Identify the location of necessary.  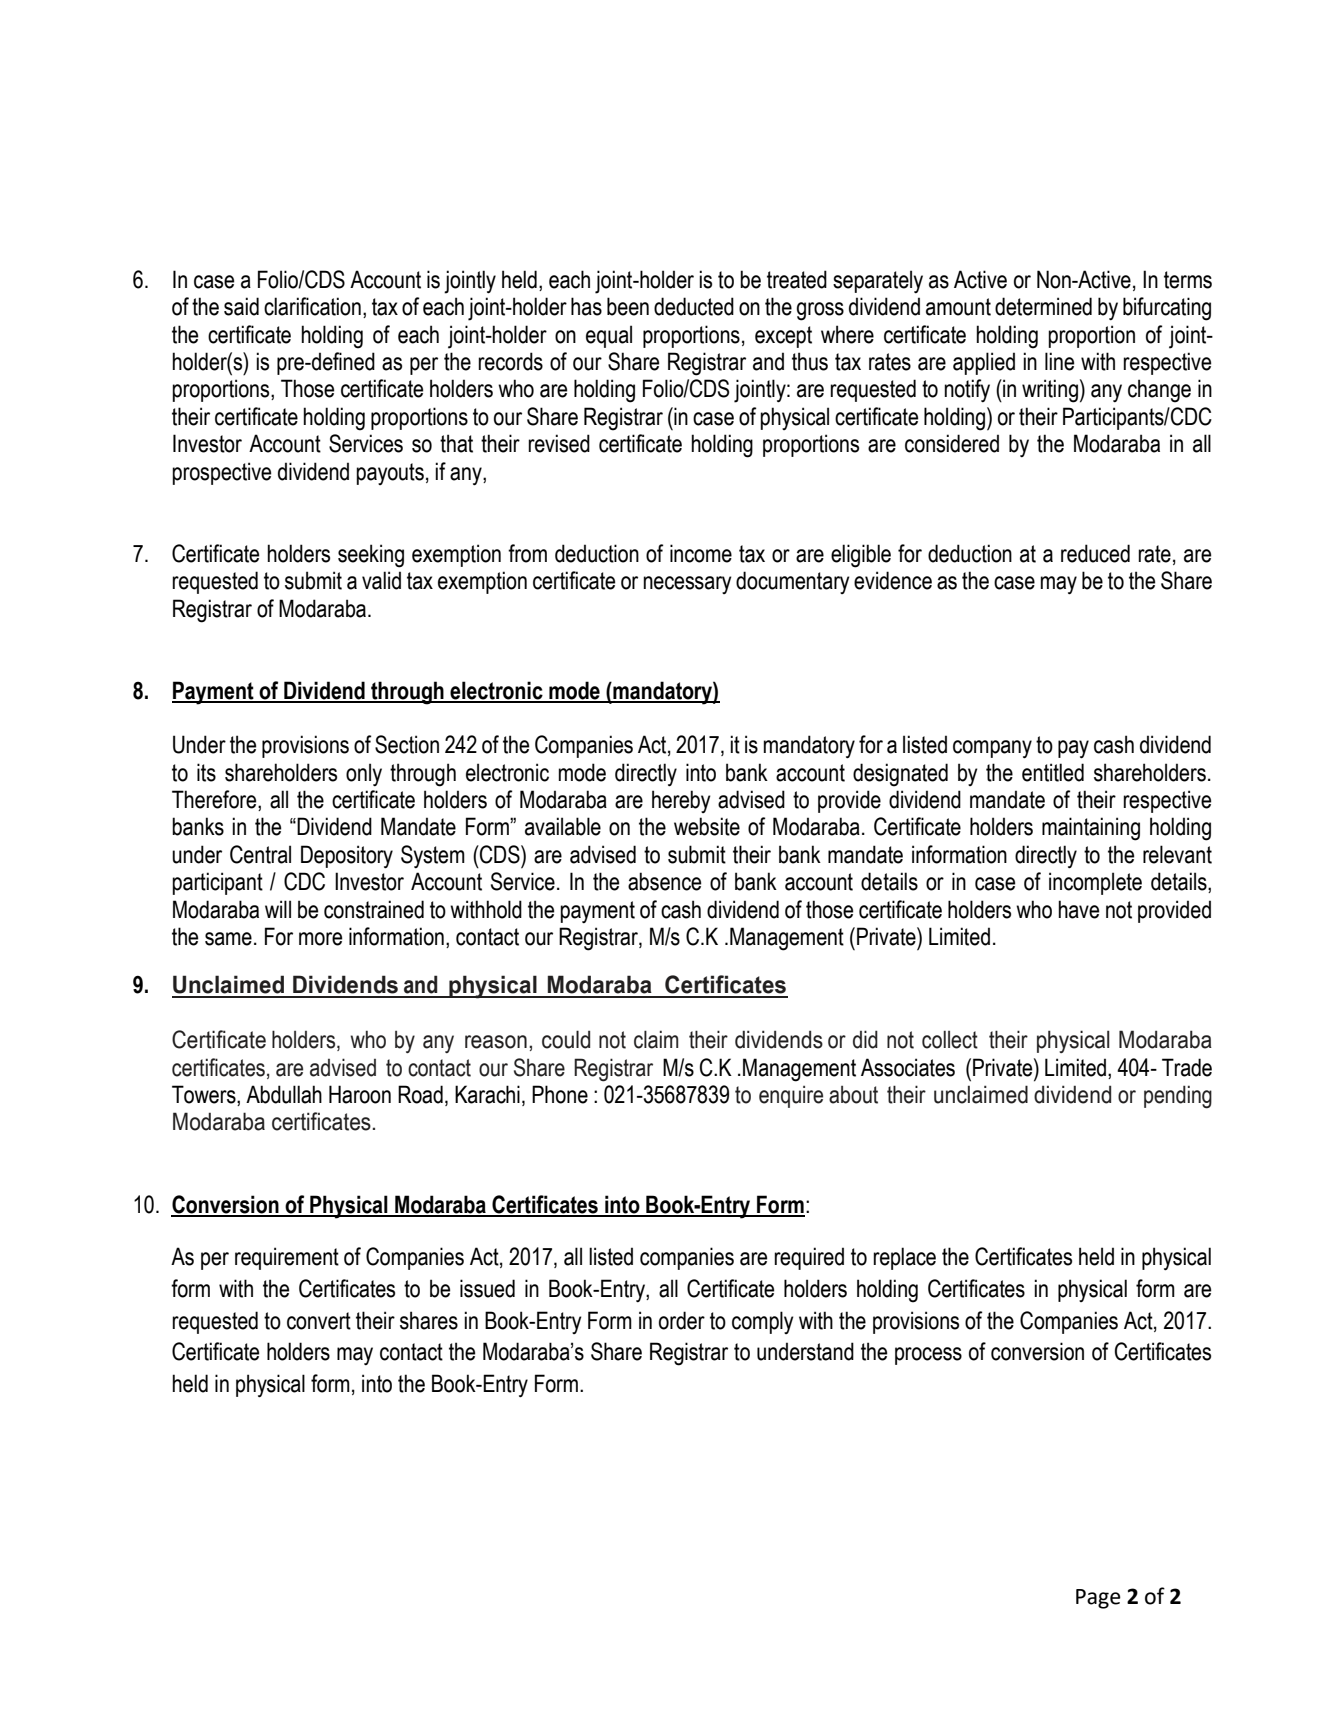
(687, 585).
